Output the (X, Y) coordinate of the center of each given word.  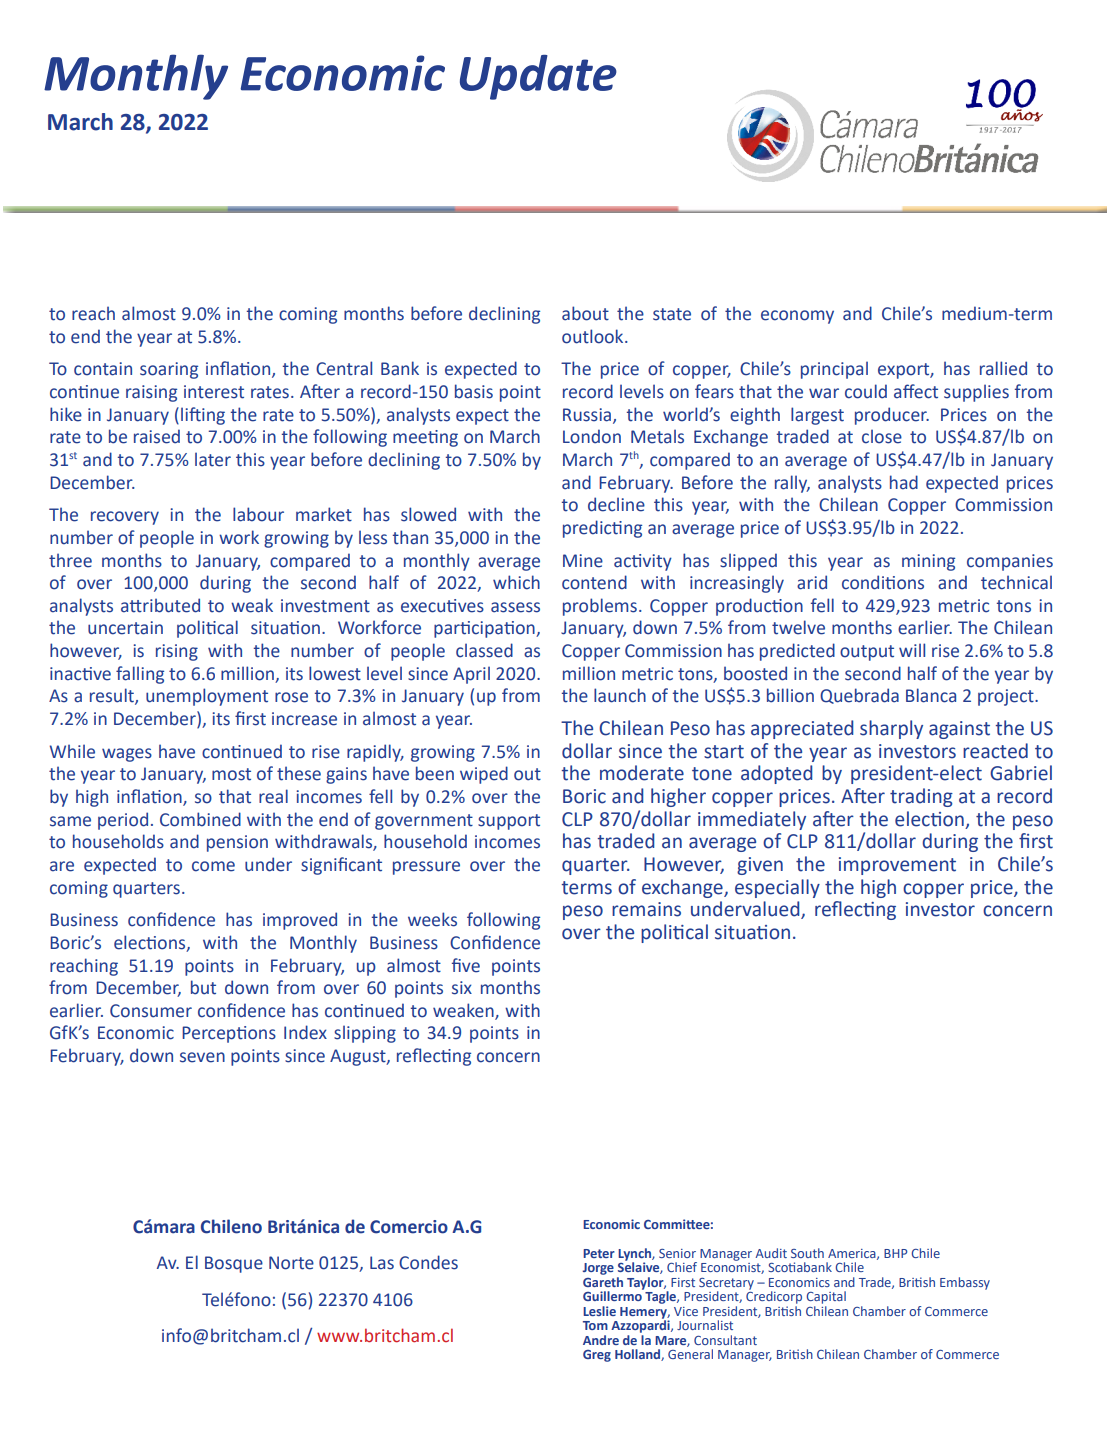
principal (834, 370)
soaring (169, 370)
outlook (594, 336)
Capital (826, 1297)
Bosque (234, 1264)
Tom (595, 1325)
